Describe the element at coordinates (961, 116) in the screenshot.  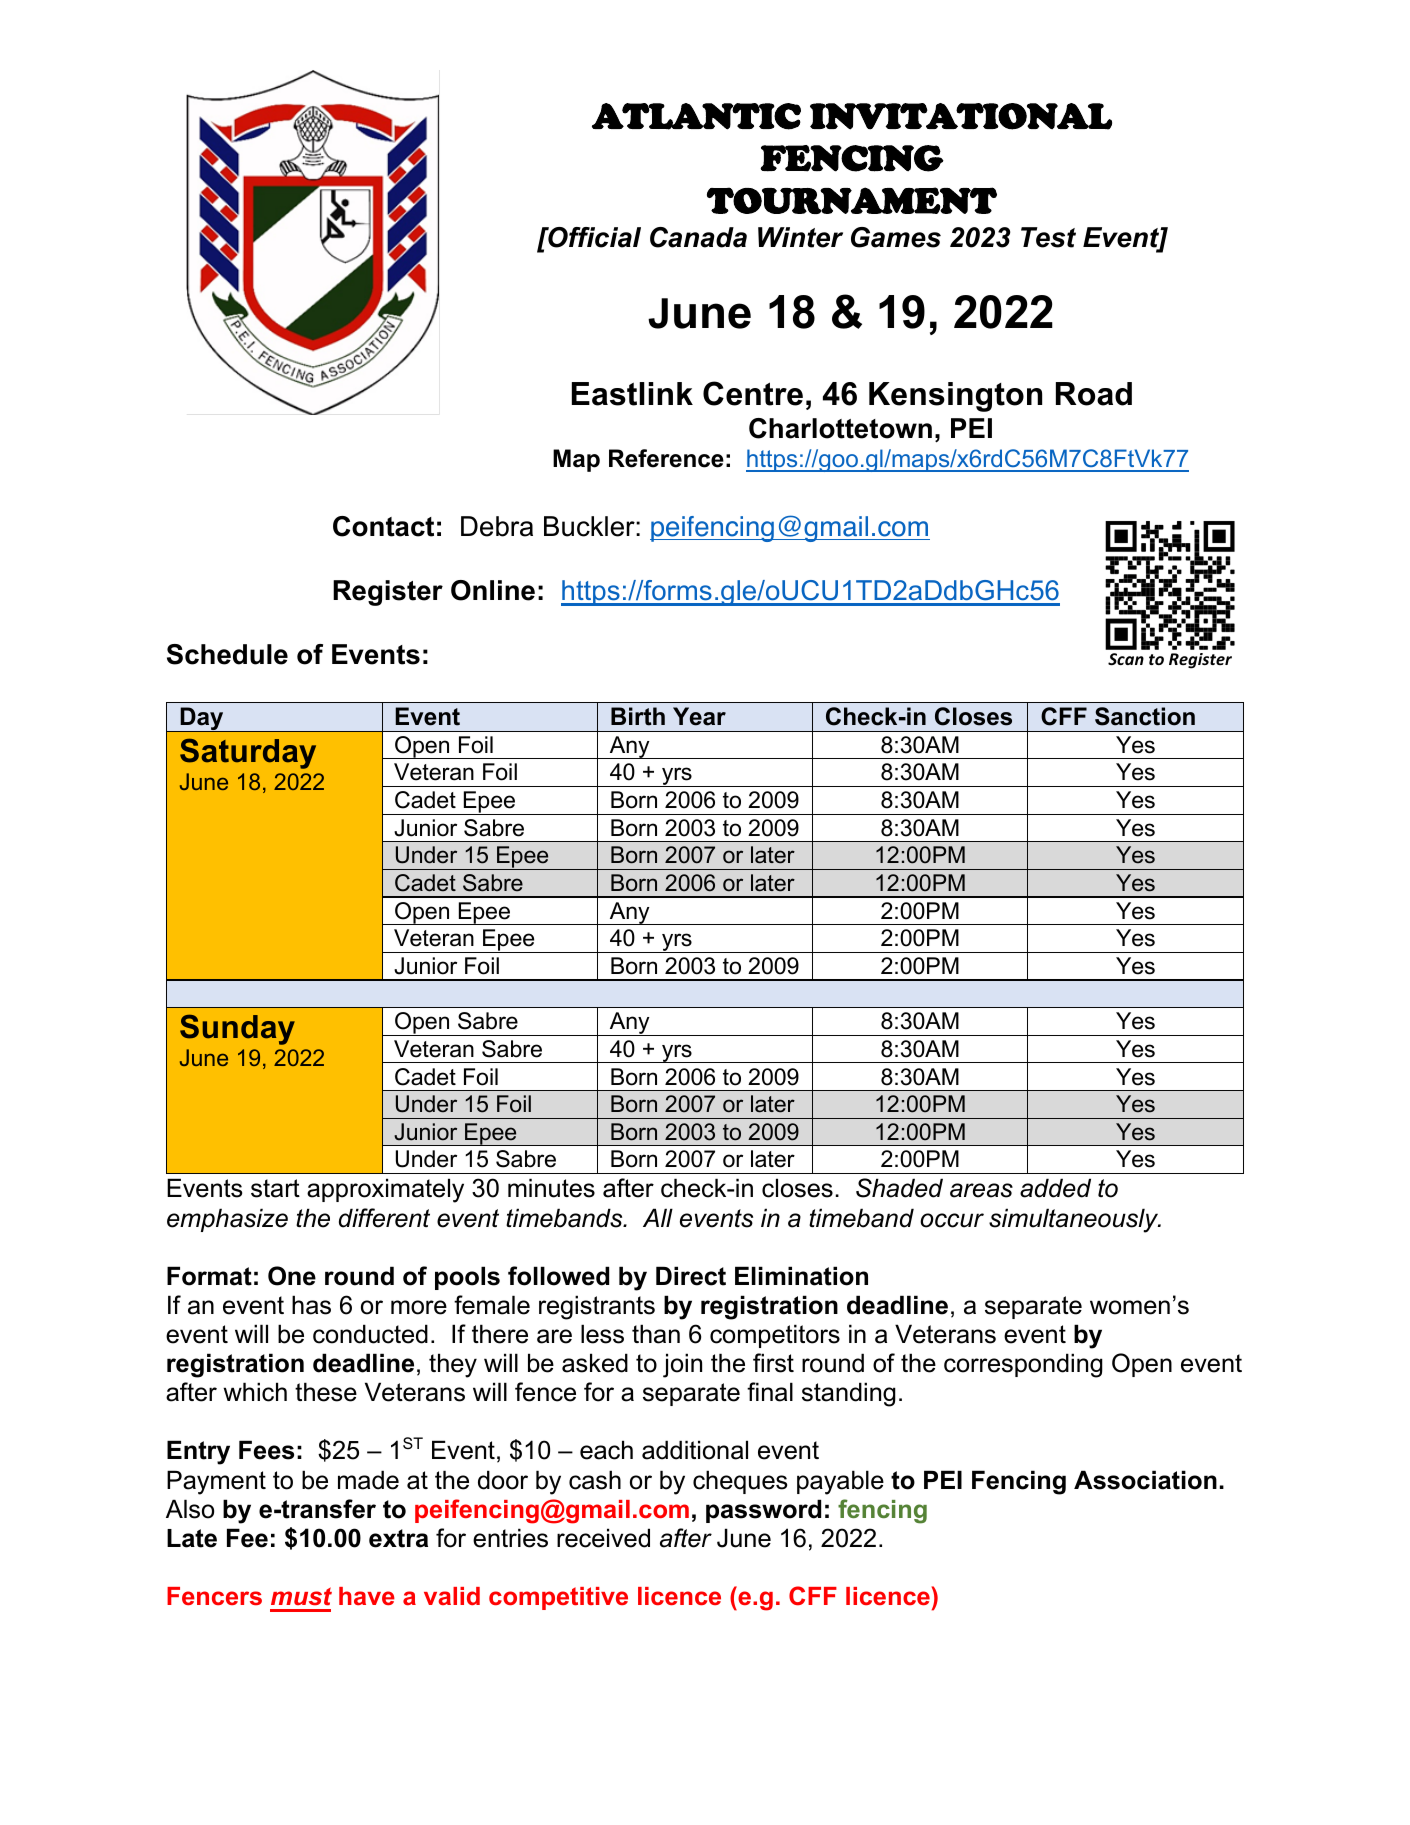
I see `INVITATIONAL` at that location.
